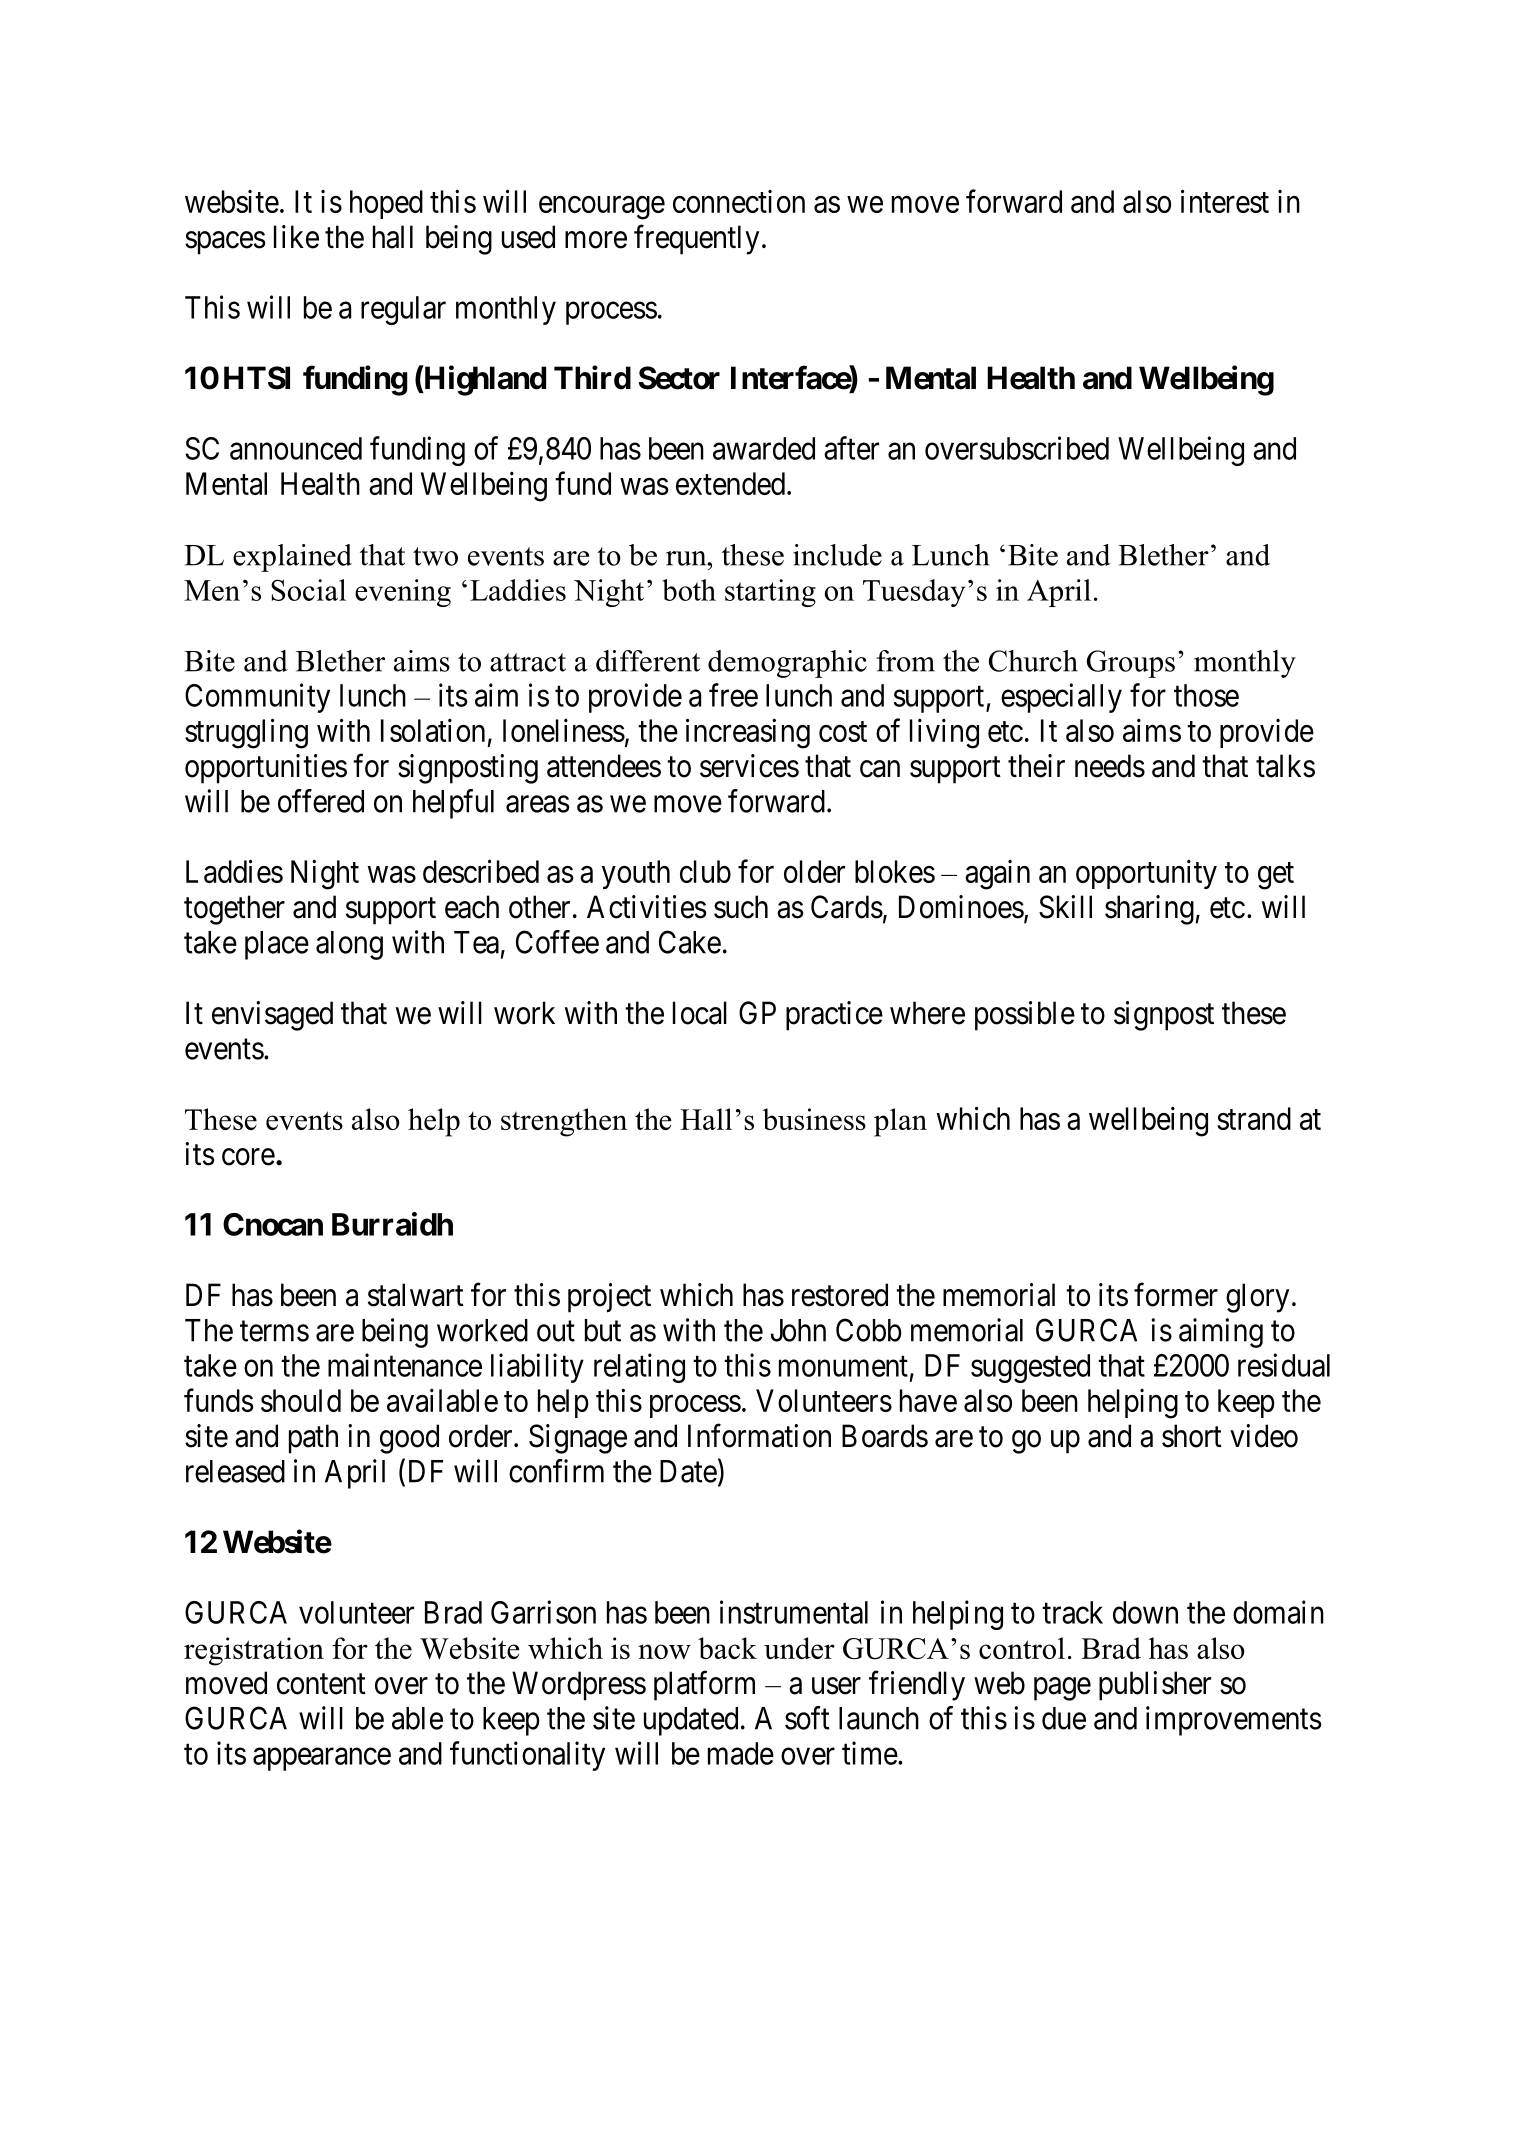 This document has width=1521, height=2151. Describe the element at coordinates (403, 593) in the document. I see `evening` at that location.
